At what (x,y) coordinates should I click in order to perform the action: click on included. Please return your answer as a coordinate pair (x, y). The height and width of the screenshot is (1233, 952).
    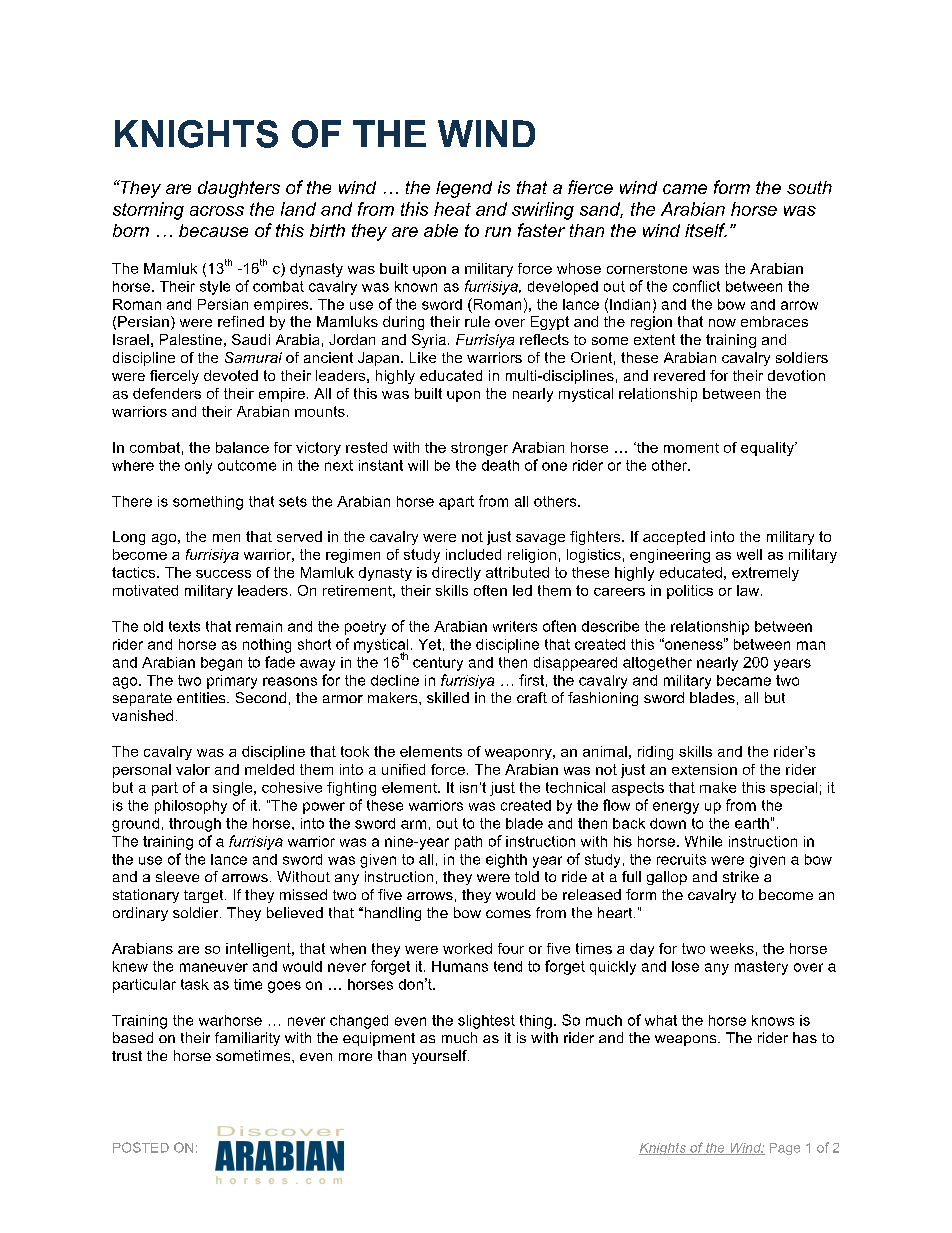
    Looking at the image, I should click on (473, 554).
